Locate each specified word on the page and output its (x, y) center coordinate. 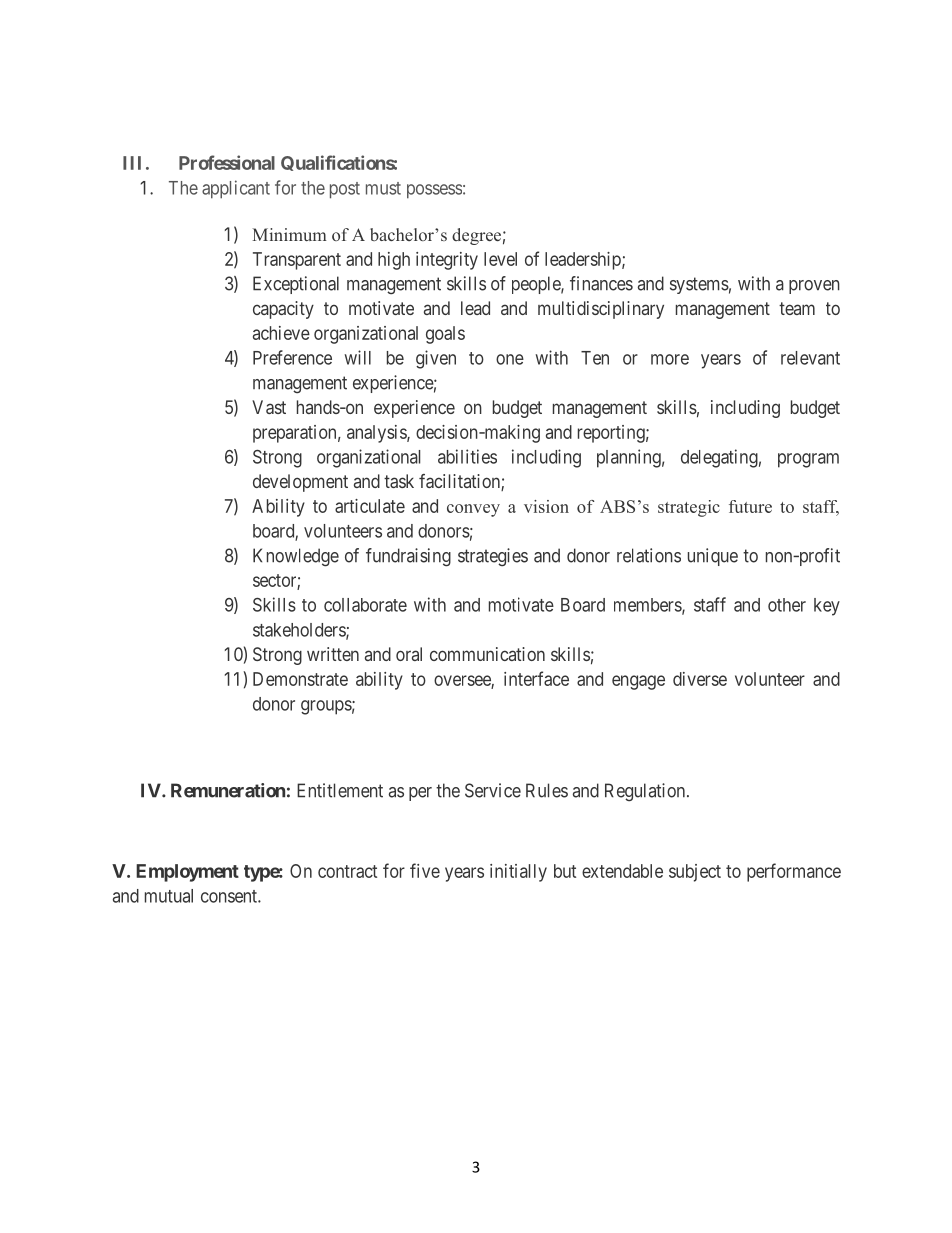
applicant (236, 189)
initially (518, 873)
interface (536, 678)
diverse (700, 679)
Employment (187, 873)
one (510, 359)
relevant (810, 358)
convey (473, 510)
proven (814, 287)
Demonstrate (300, 679)
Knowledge (296, 557)
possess (434, 191)
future (750, 506)
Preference (292, 357)
